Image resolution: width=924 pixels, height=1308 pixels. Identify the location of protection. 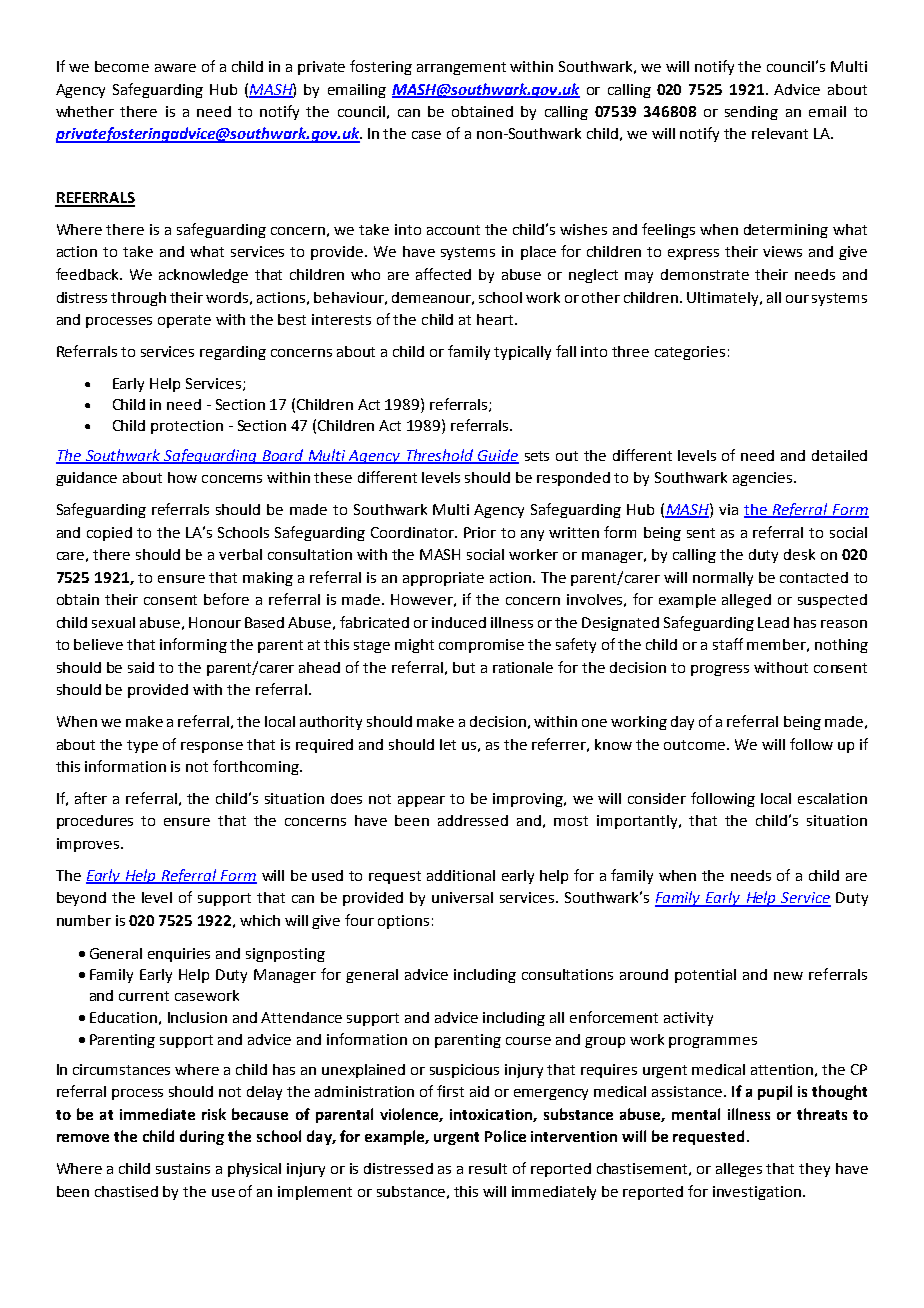
(187, 427).
